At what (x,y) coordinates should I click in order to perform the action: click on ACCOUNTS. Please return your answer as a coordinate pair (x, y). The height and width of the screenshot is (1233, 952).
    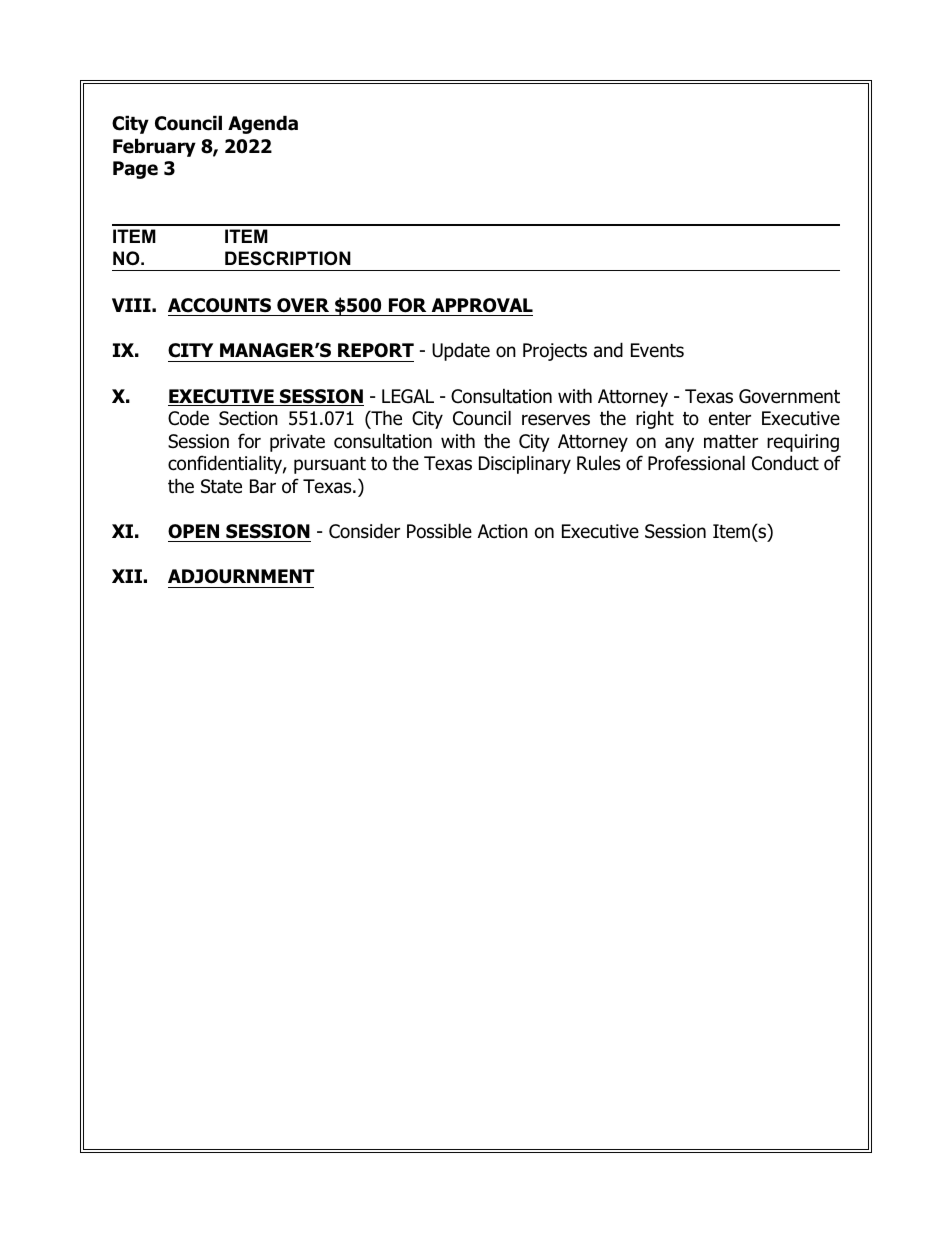
    Looking at the image, I should click on (219, 305).
